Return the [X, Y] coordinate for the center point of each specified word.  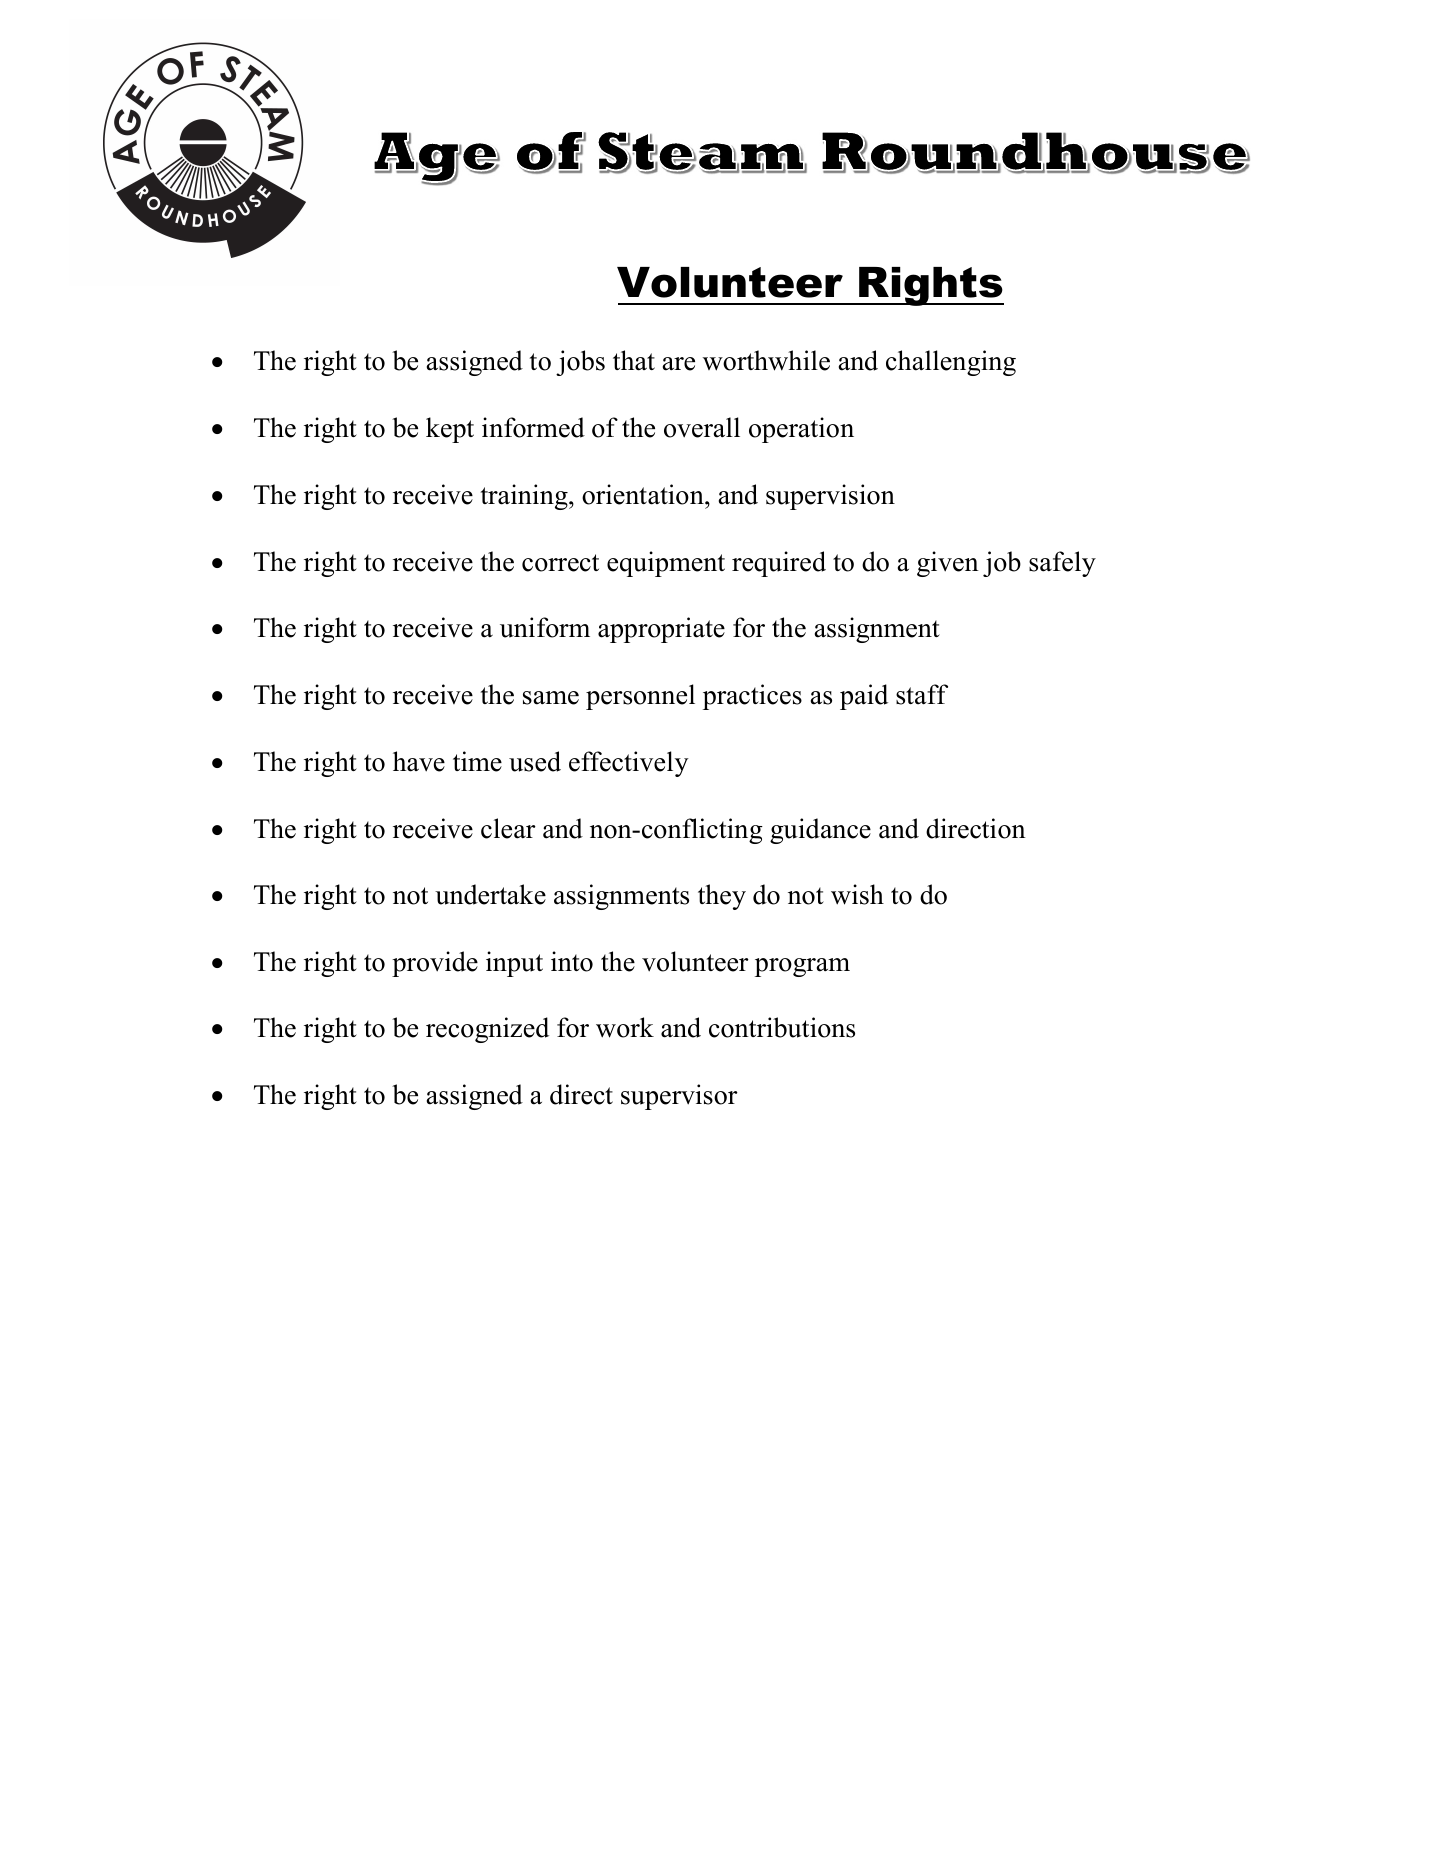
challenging [951, 363]
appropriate [661, 630]
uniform [545, 627]
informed [533, 427]
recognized [487, 1030]
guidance [820, 831]
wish [857, 894]
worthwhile [766, 360]
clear [508, 828]
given [948, 564]
